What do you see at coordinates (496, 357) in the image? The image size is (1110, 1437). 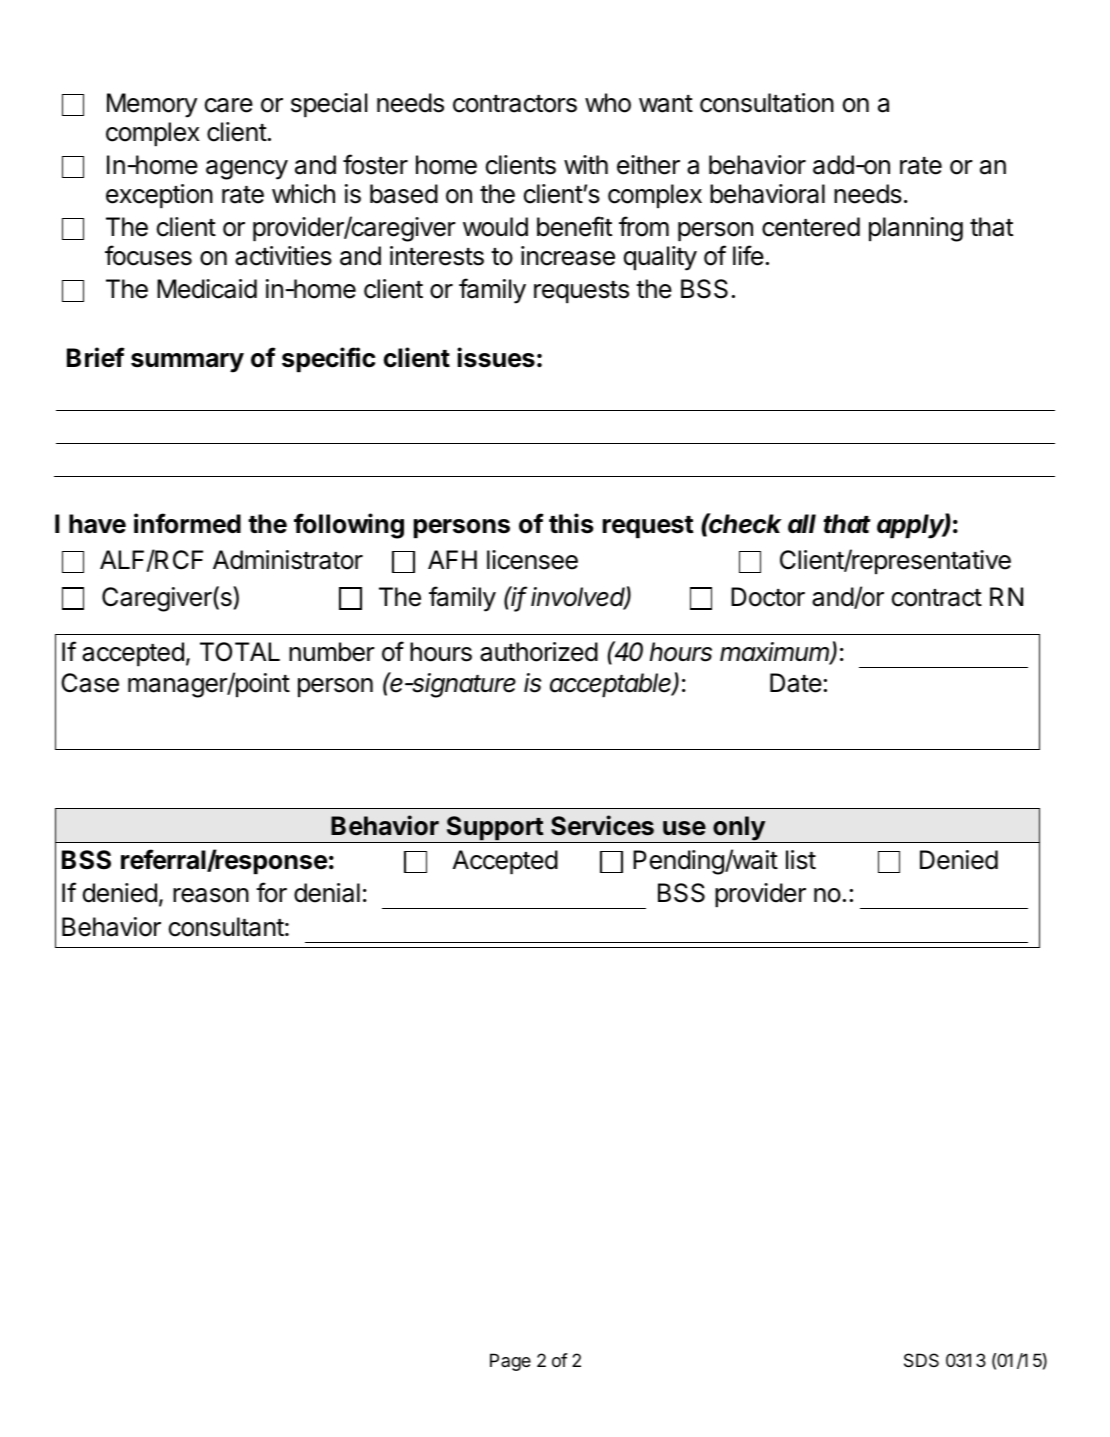 I see `issues` at bounding box center [496, 357].
